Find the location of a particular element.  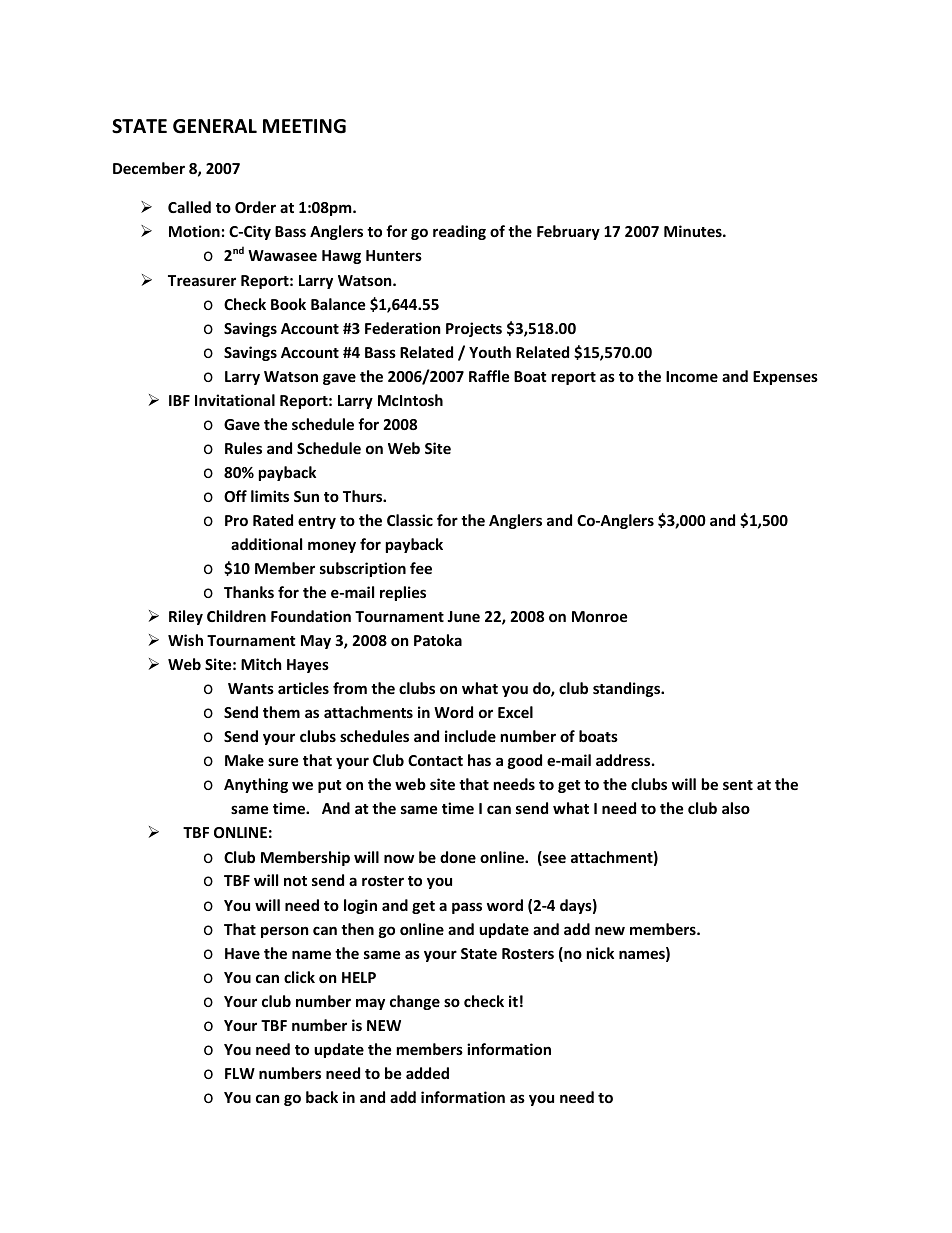

FLW is located at coordinates (240, 1073).
